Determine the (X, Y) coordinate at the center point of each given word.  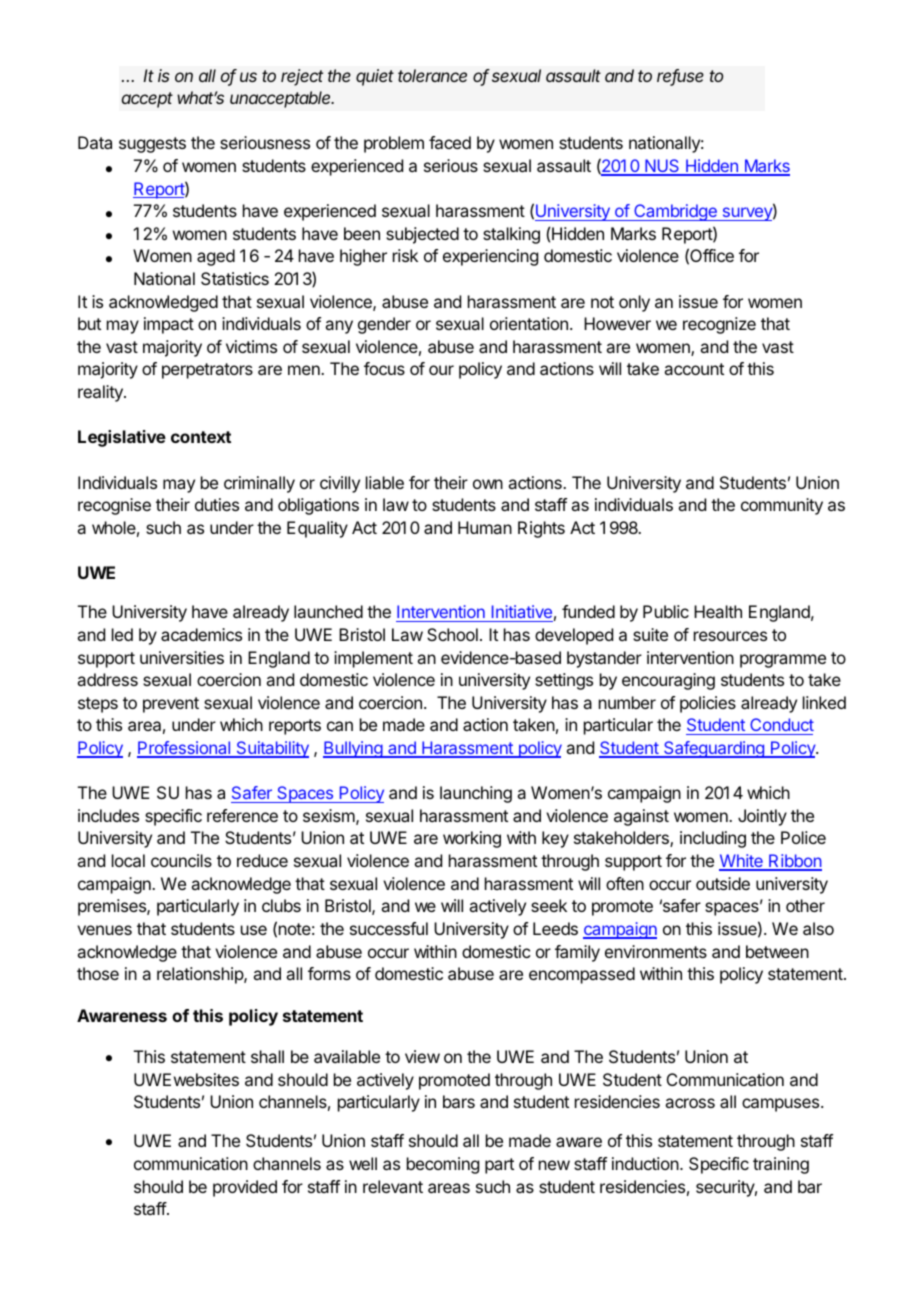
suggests (152, 145)
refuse (680, 77)
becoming (443, 1165)
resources (730, 636)
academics (201, 634)
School (452, 634)
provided (245, 1188)
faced (450, 142)
